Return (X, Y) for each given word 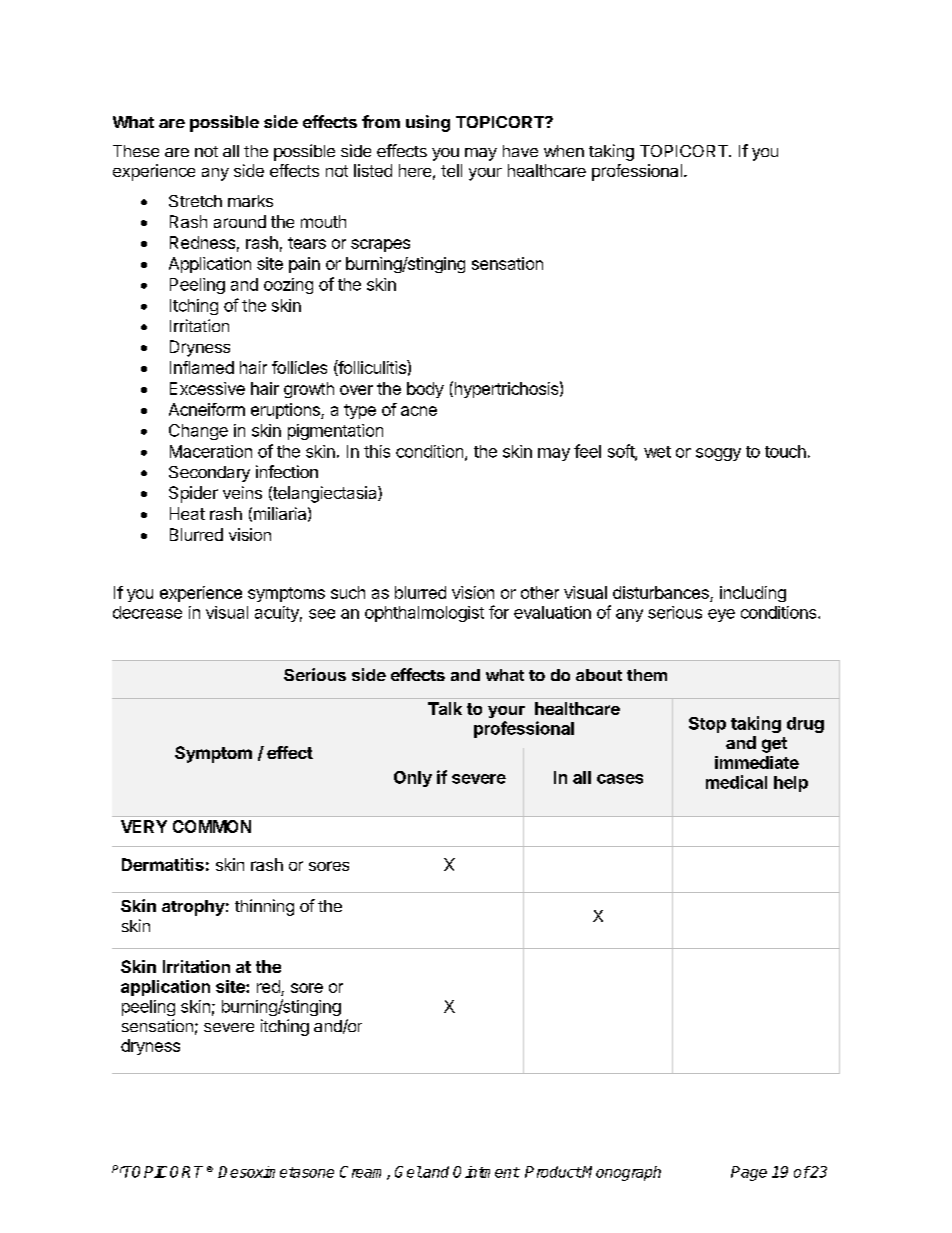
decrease (147, 612)
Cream (364, 1173)
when (564, 151)
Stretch (195, 201)
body (425, 390)
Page (749, 1173)
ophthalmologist (424, 614)
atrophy (193, 908)
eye (721, 615)
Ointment (486, 1172)
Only (413, 779)
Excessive (207, 388)
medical (736, 782)
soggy (718, 454)
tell (451, 170)
